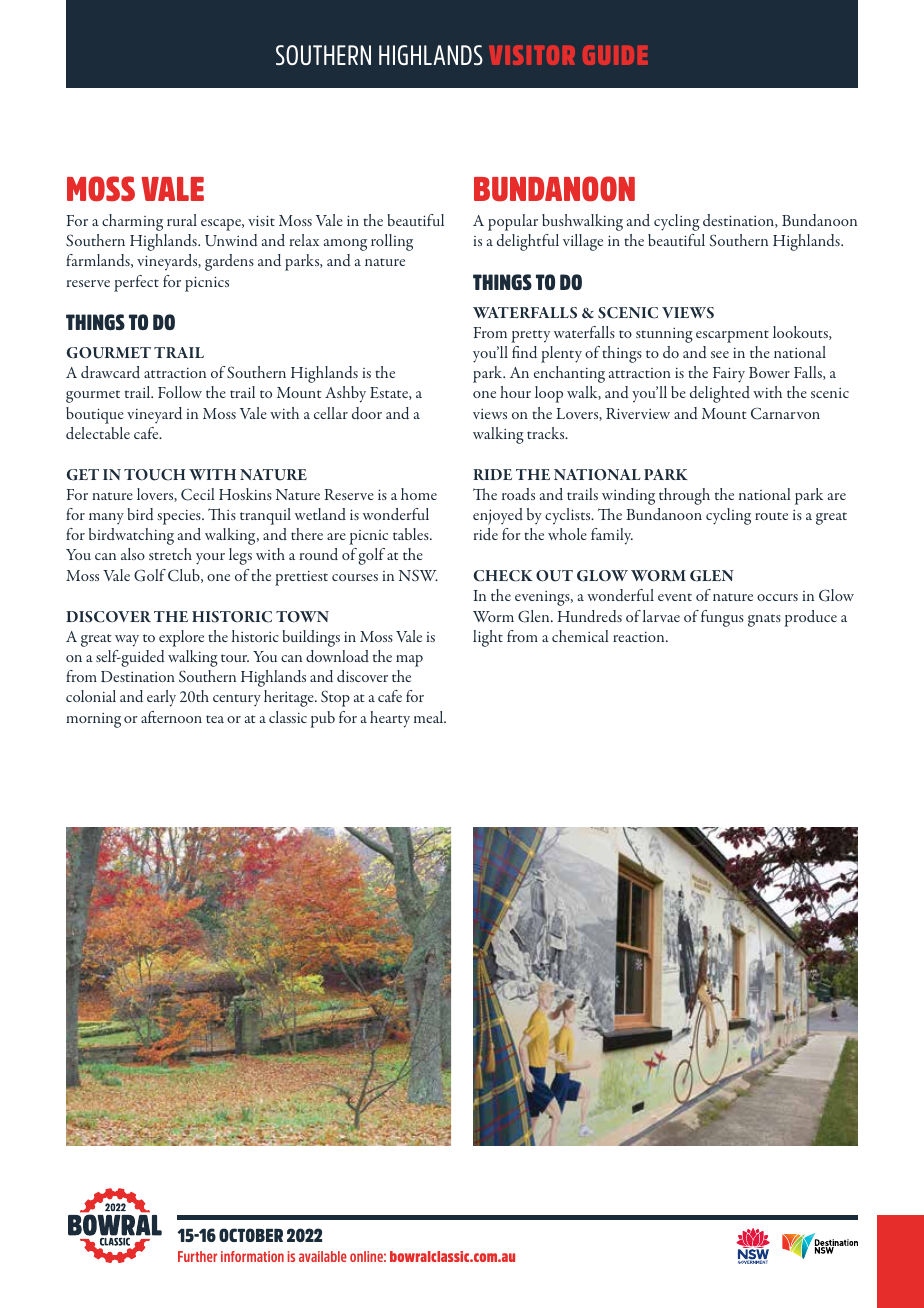 The image size is (924, 1308). I want to click on home, so click(419, 494).
